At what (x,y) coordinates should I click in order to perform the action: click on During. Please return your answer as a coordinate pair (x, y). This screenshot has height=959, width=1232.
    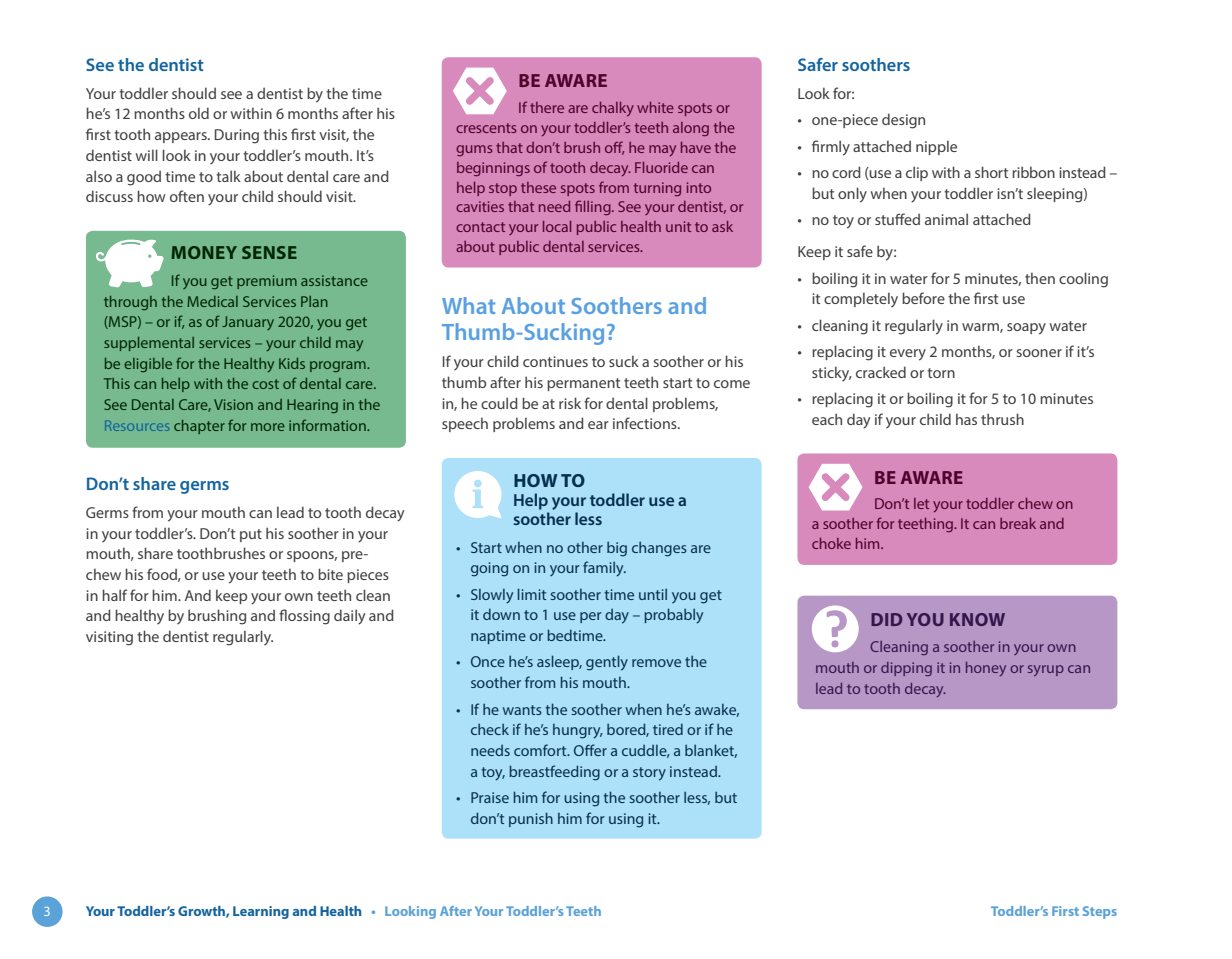
    Looking at the image, I should click on (237, 136).
